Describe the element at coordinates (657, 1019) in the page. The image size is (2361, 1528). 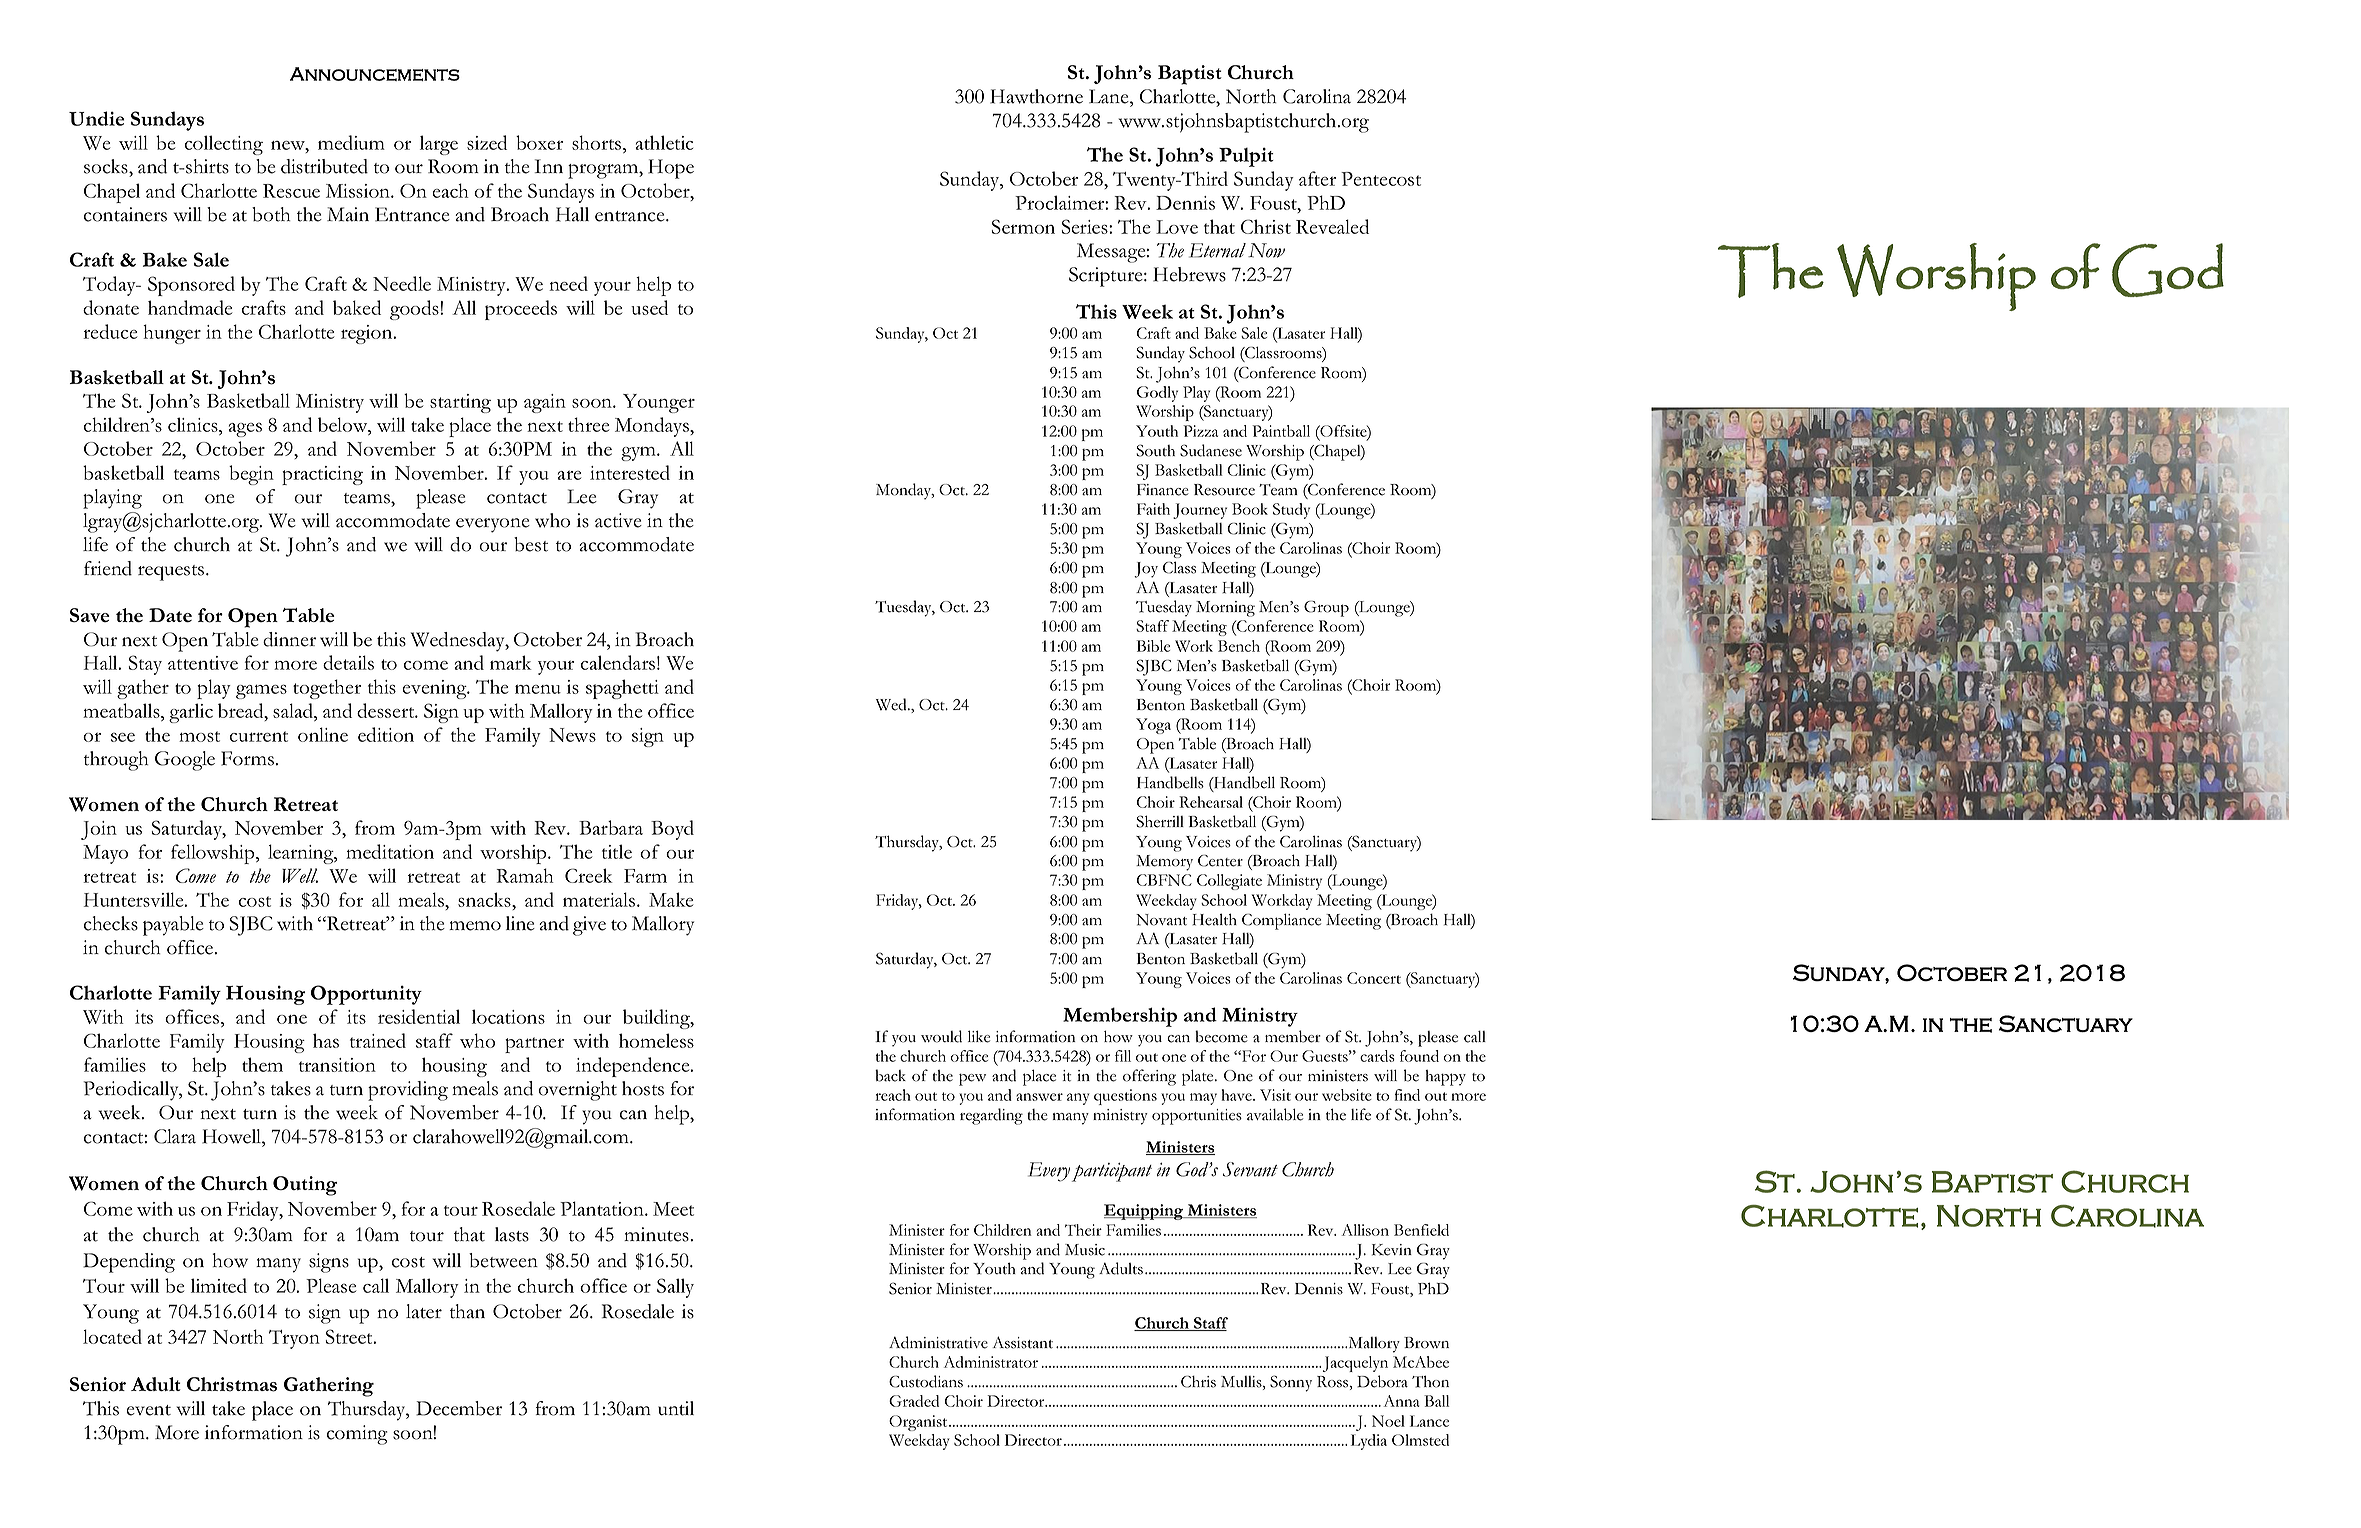
I see `building` at that location.
